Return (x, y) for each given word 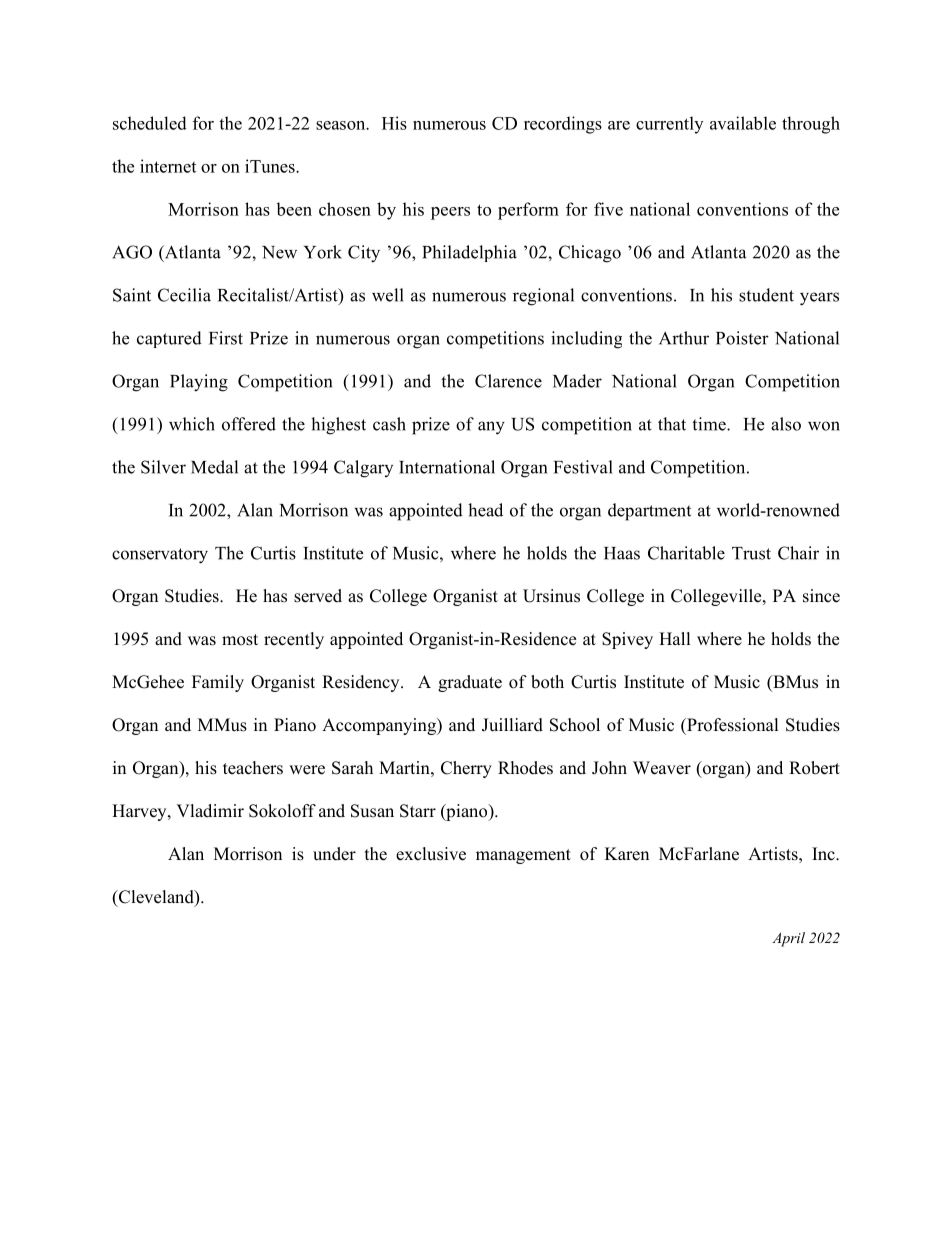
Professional (732, 725)
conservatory (160, 556)
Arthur (684, 338)
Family (218, 683)
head (485, 510)
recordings (563, 125)
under (334, 854)
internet (168, 166)
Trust (751, 553)
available (743, 123)
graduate (470, 683)
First (226, 338)
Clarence (508, 381)
